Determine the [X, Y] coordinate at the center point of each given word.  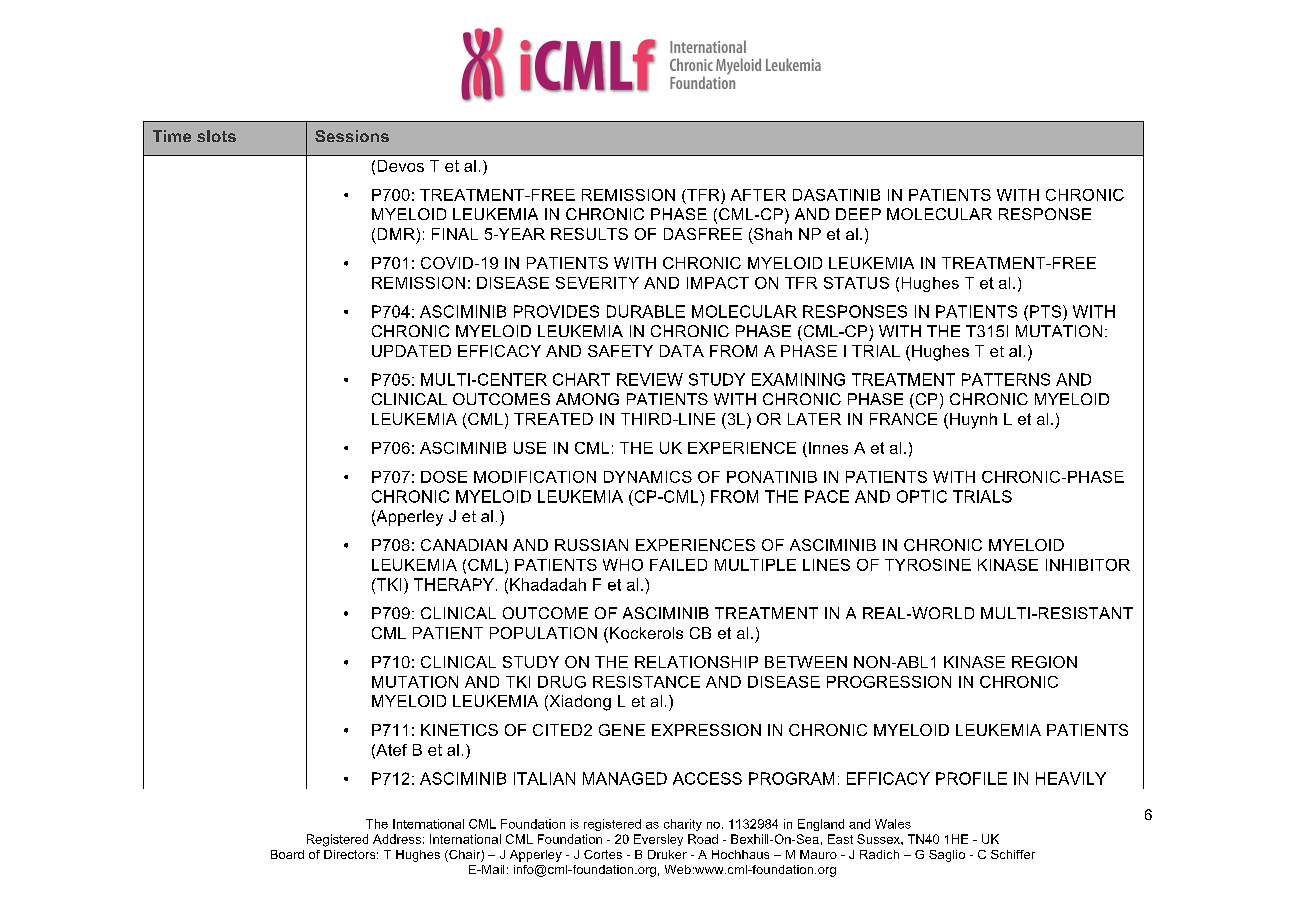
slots [216, 136]
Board [287, 854]
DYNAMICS [648, 477]
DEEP [858, 214]
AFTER [758, 195]
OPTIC [922, 496]
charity [683, 825]
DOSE [444, 477]
